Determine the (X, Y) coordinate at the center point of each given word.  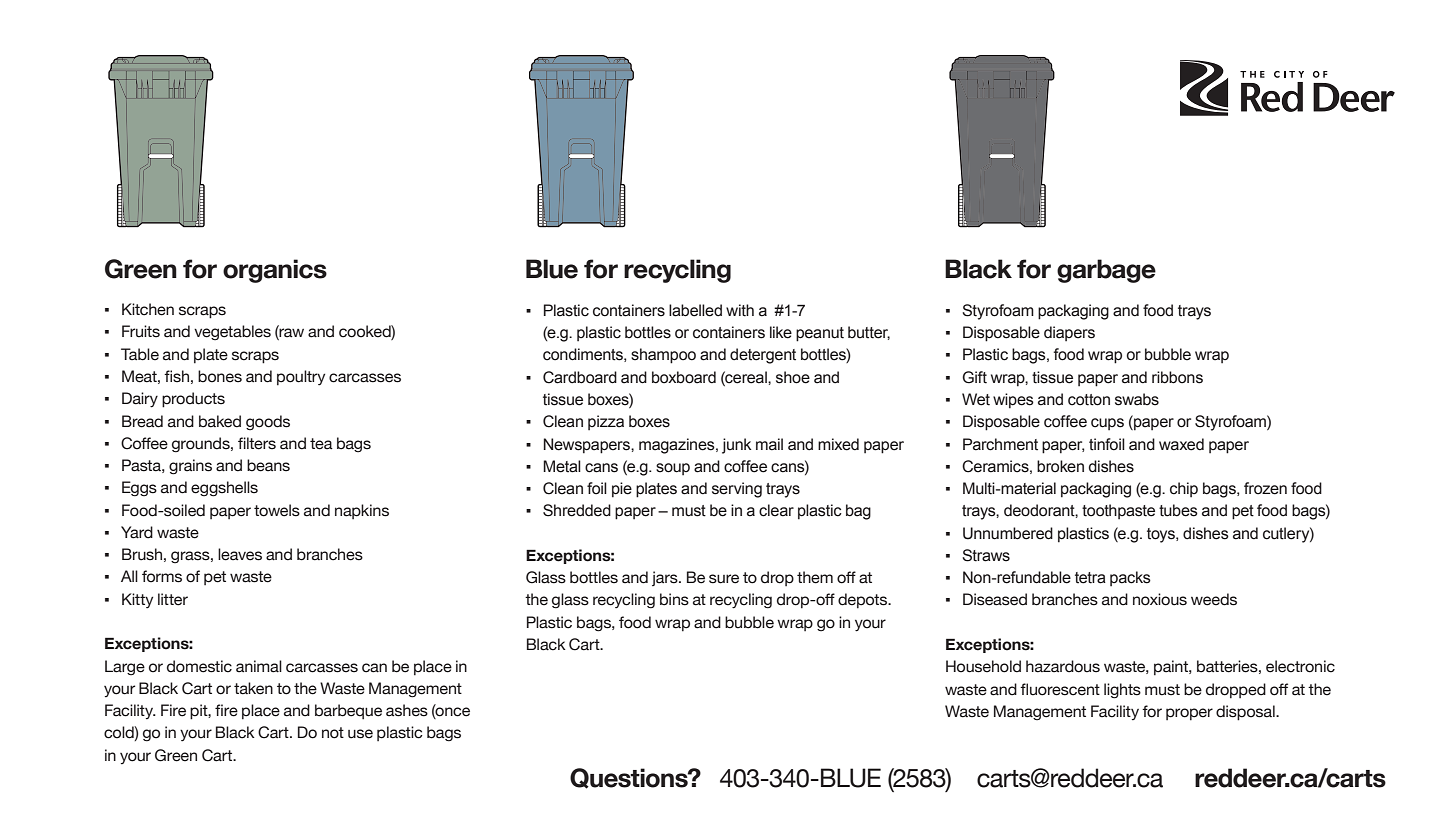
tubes (1178, 510)
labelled (695, 310)
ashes (407, 710)
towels (277, 510)
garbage (1106, 271)
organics (275, 271)
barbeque (348, 711)
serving (737, 490)
